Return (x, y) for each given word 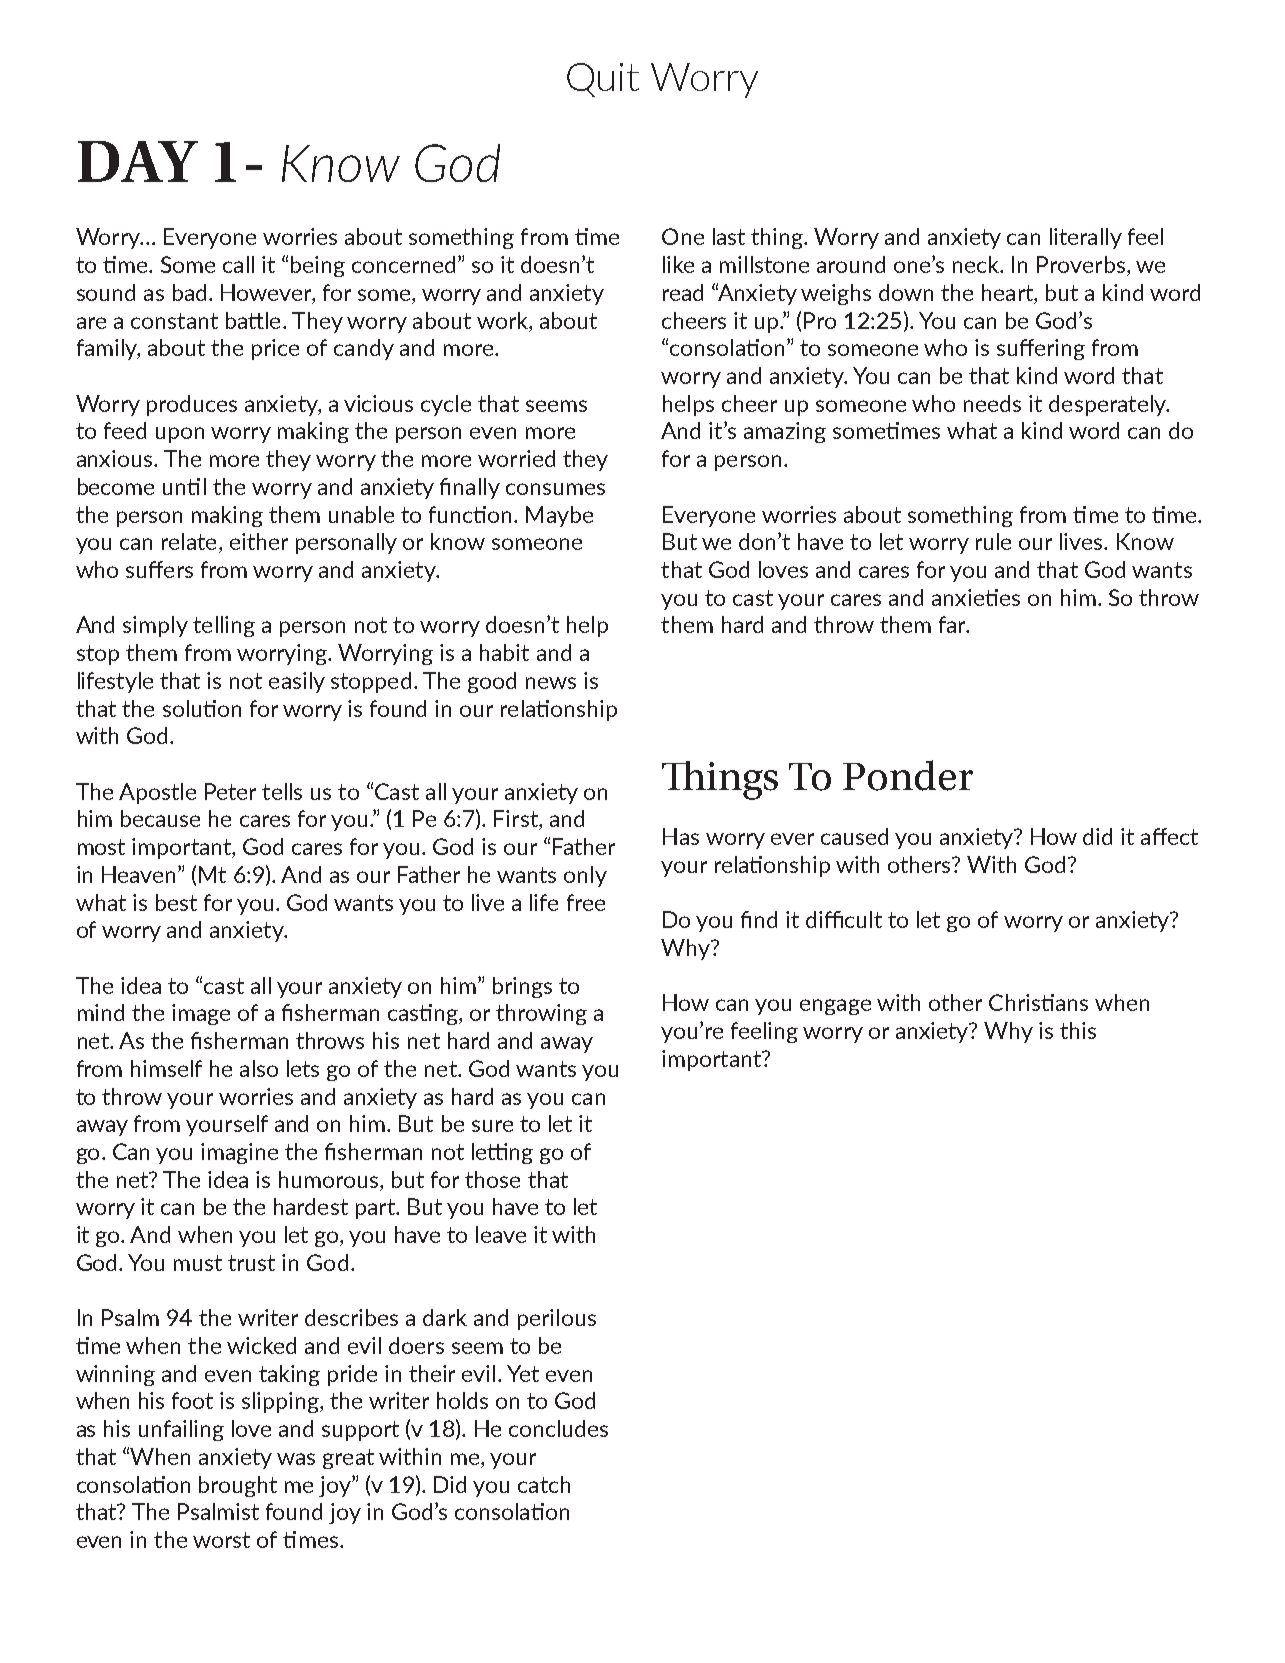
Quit (603, 80)
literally (1086, 238)
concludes (558, 1428)
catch (544, 1484)
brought (238, 1486)
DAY (138, 161)
